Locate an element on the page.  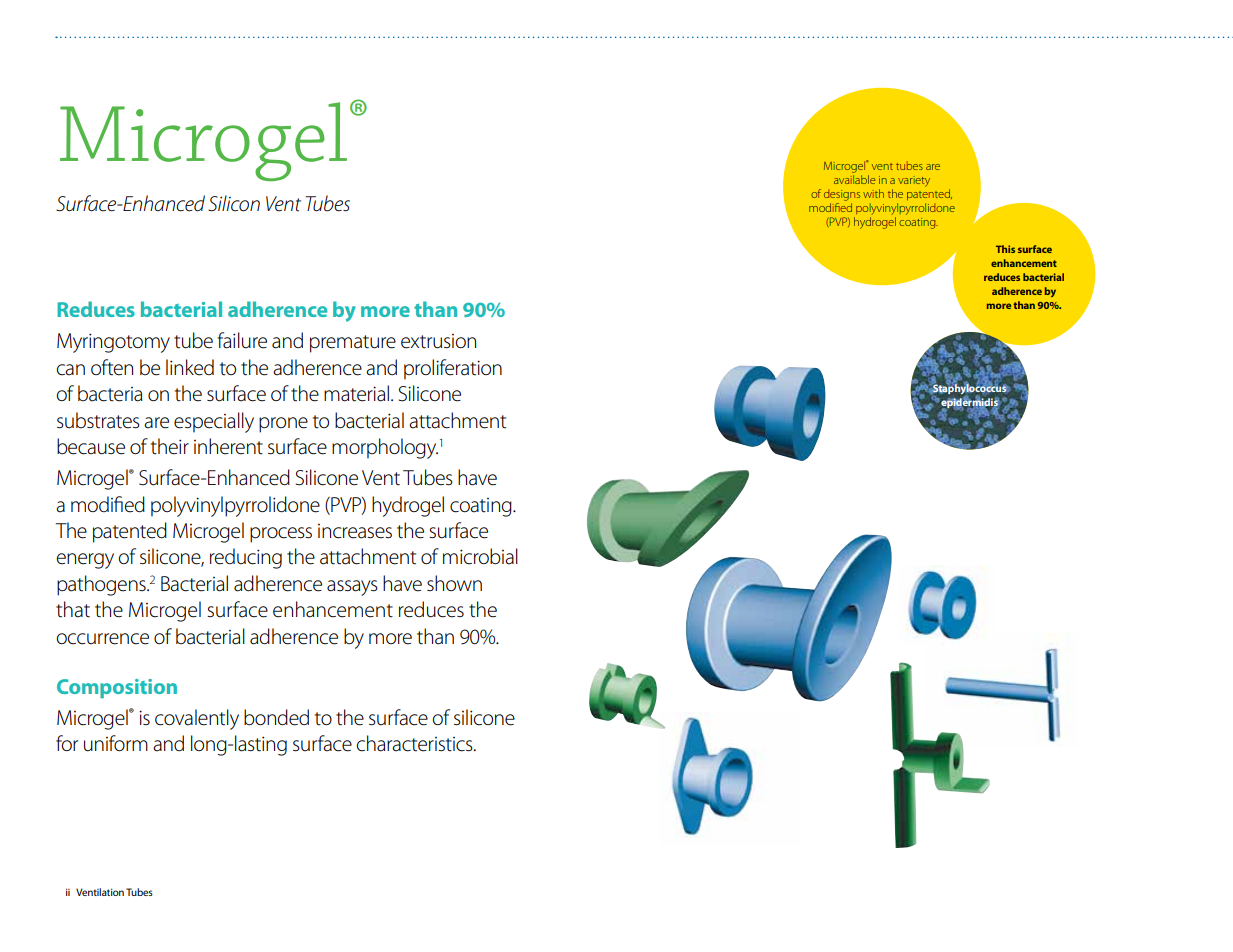
covalently is located at coordinates (197, 719).
